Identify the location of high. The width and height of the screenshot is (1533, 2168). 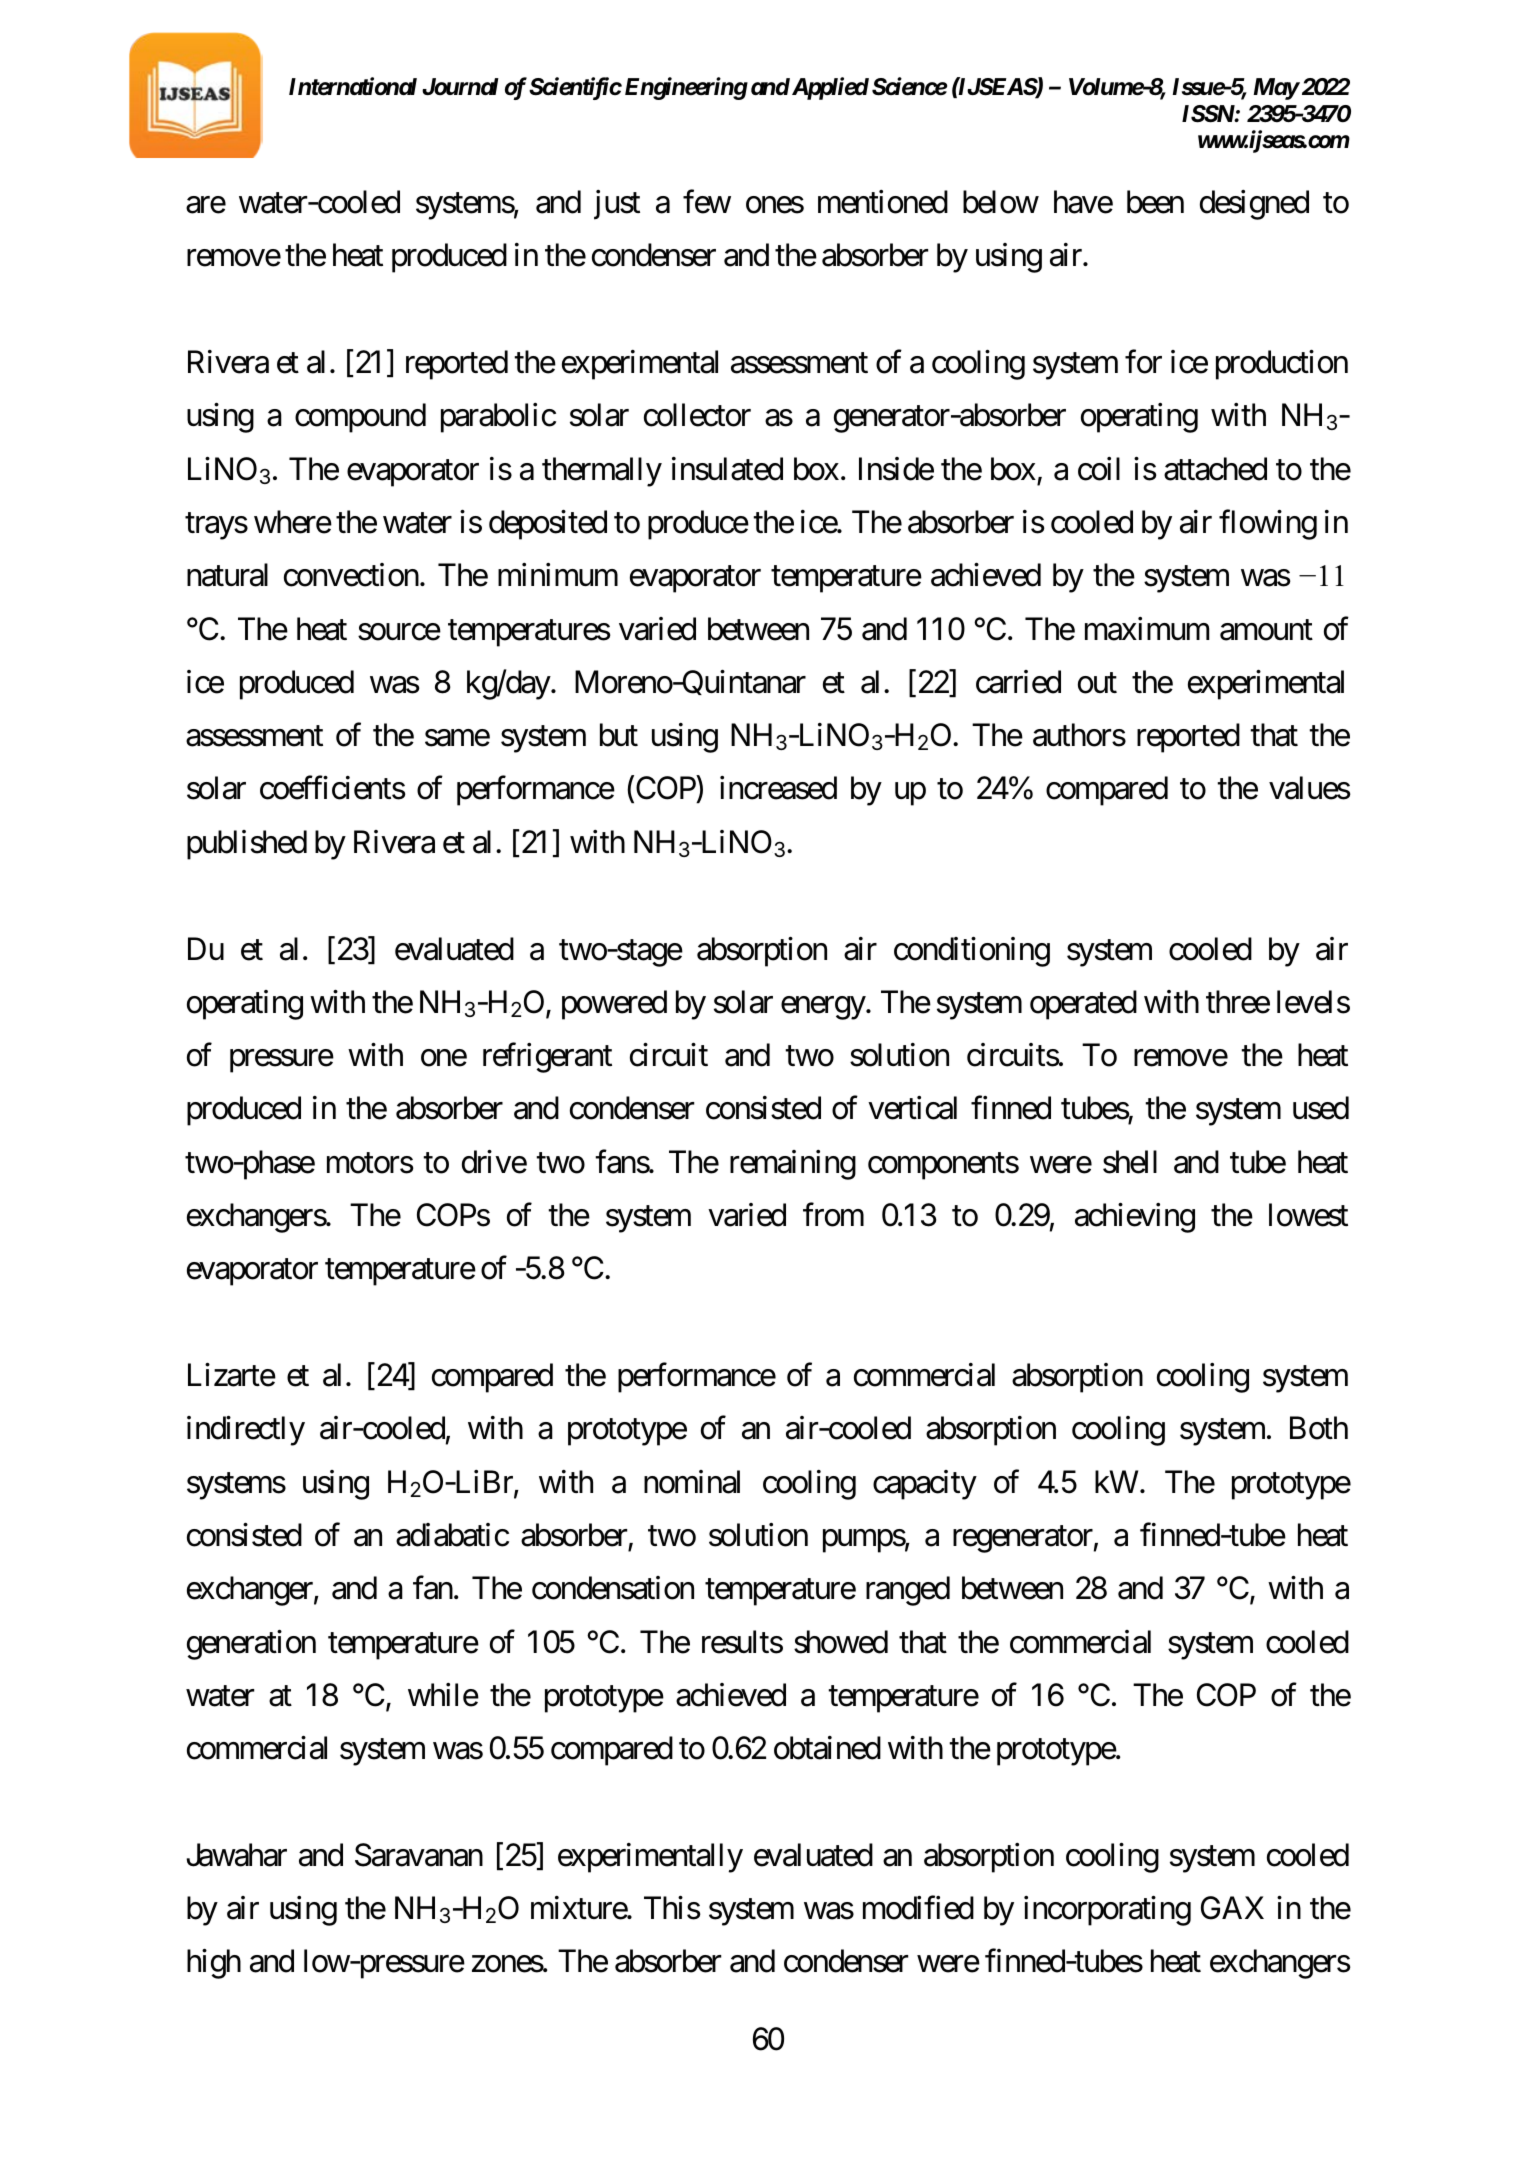
(214, 1964).
